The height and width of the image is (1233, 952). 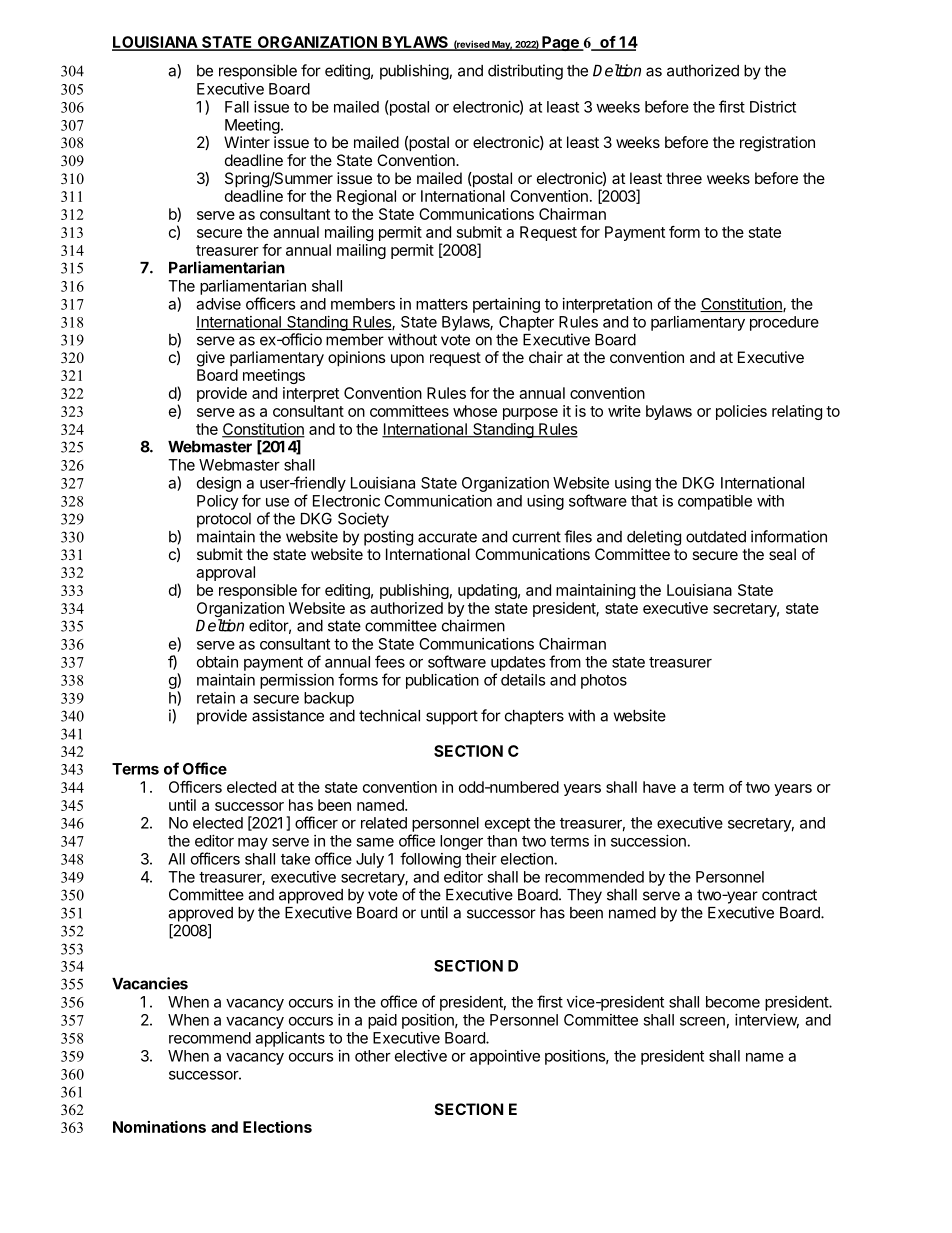 I want to click on District, so click(x=773, y=107).
